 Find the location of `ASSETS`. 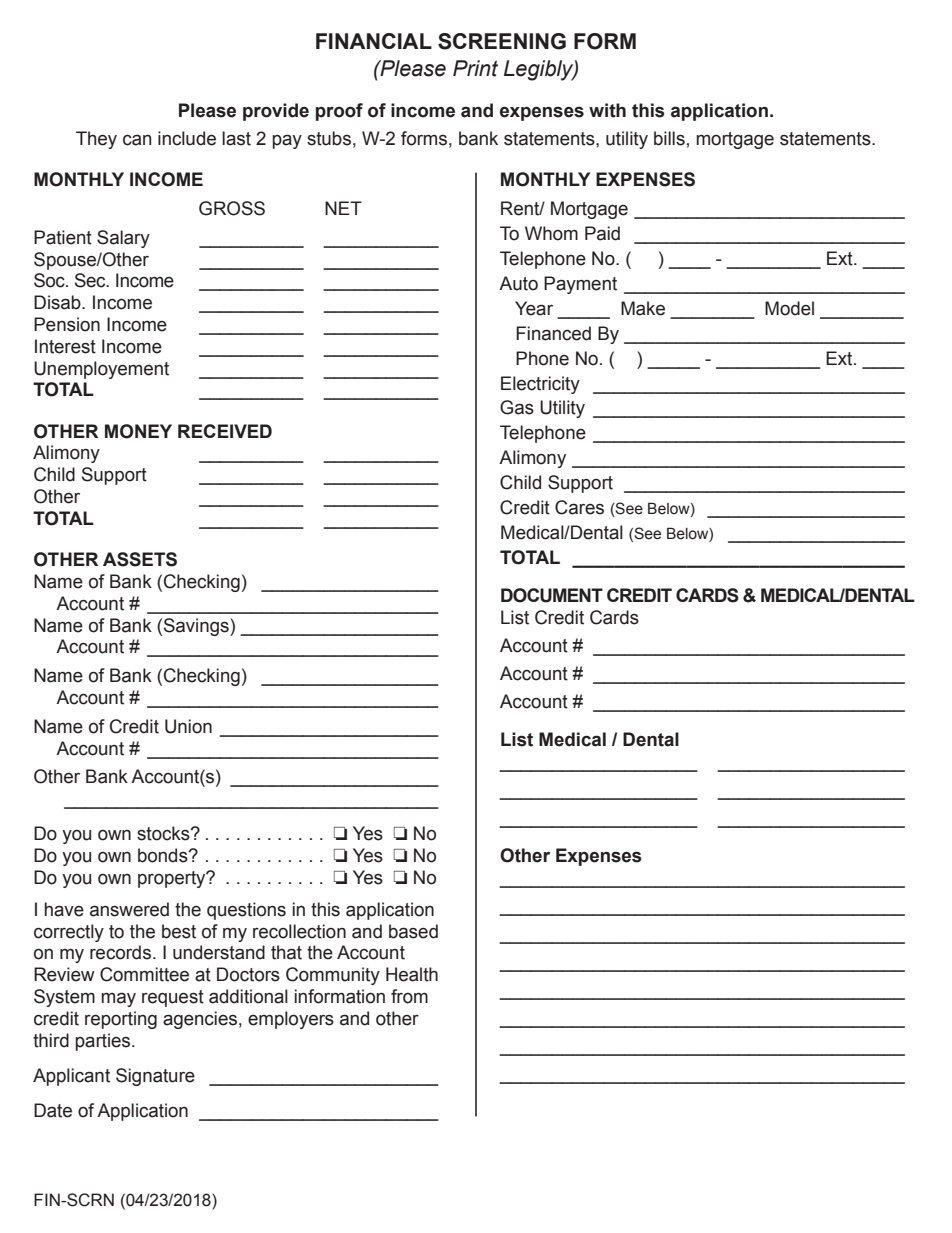

ASSETS is located at coordinates (140, 559).
